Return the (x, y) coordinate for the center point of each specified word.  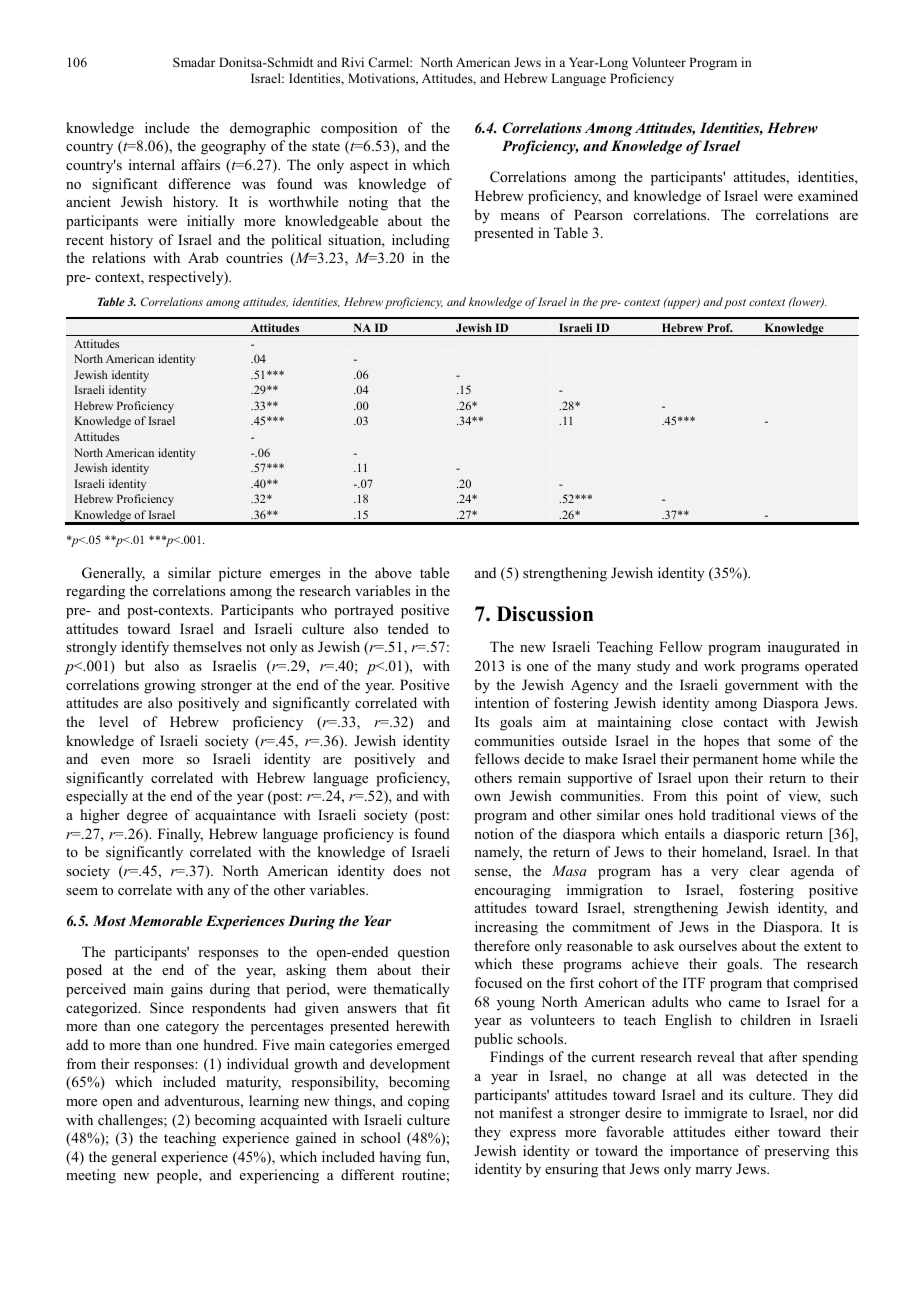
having (400, 1158)
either (752, 1131)
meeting (91, 1176)
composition (359, 129)
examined (828, 195)
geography (233, 147)
